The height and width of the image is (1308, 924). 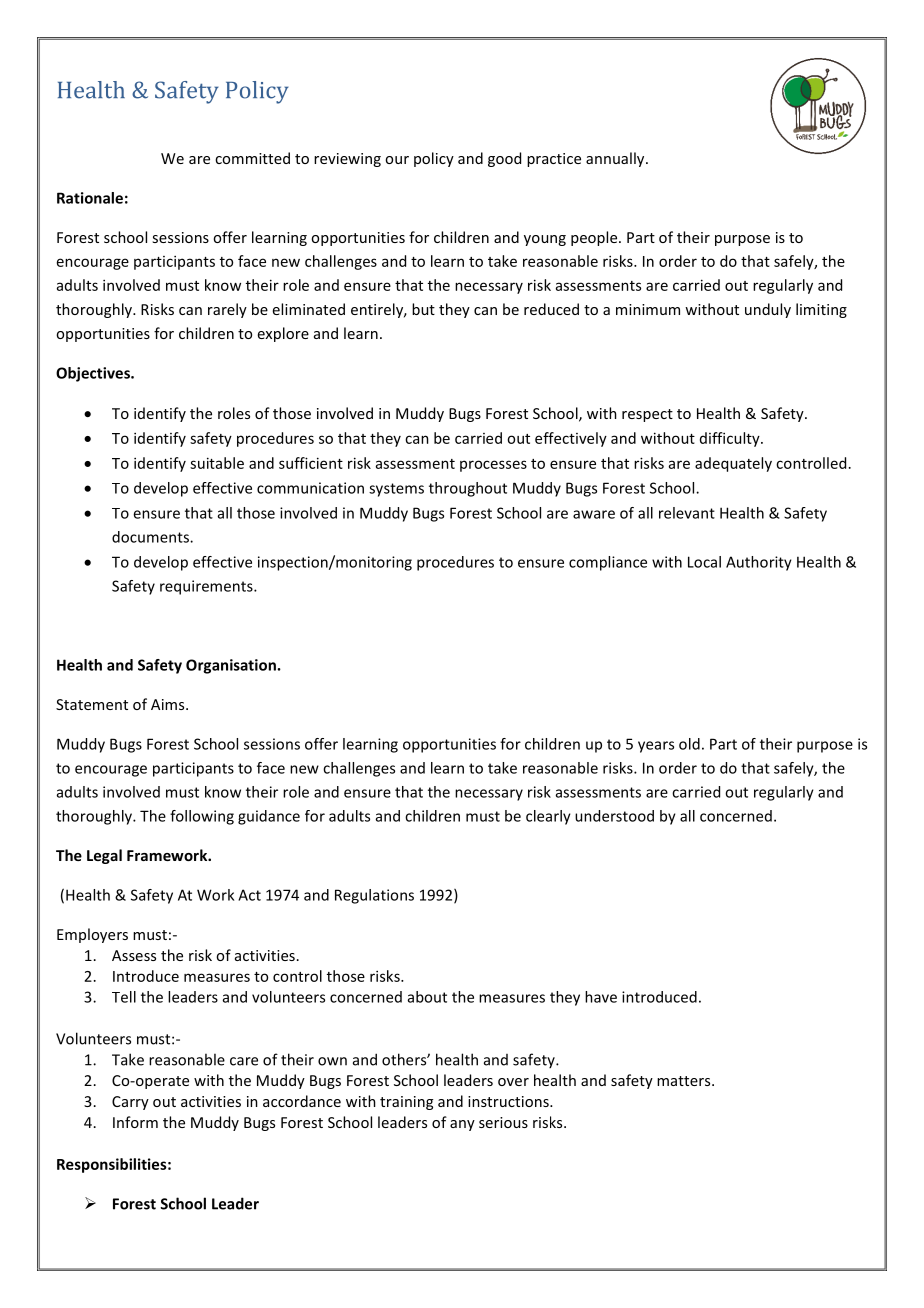 I want to click on unduly, so click(x=768, y=310).
